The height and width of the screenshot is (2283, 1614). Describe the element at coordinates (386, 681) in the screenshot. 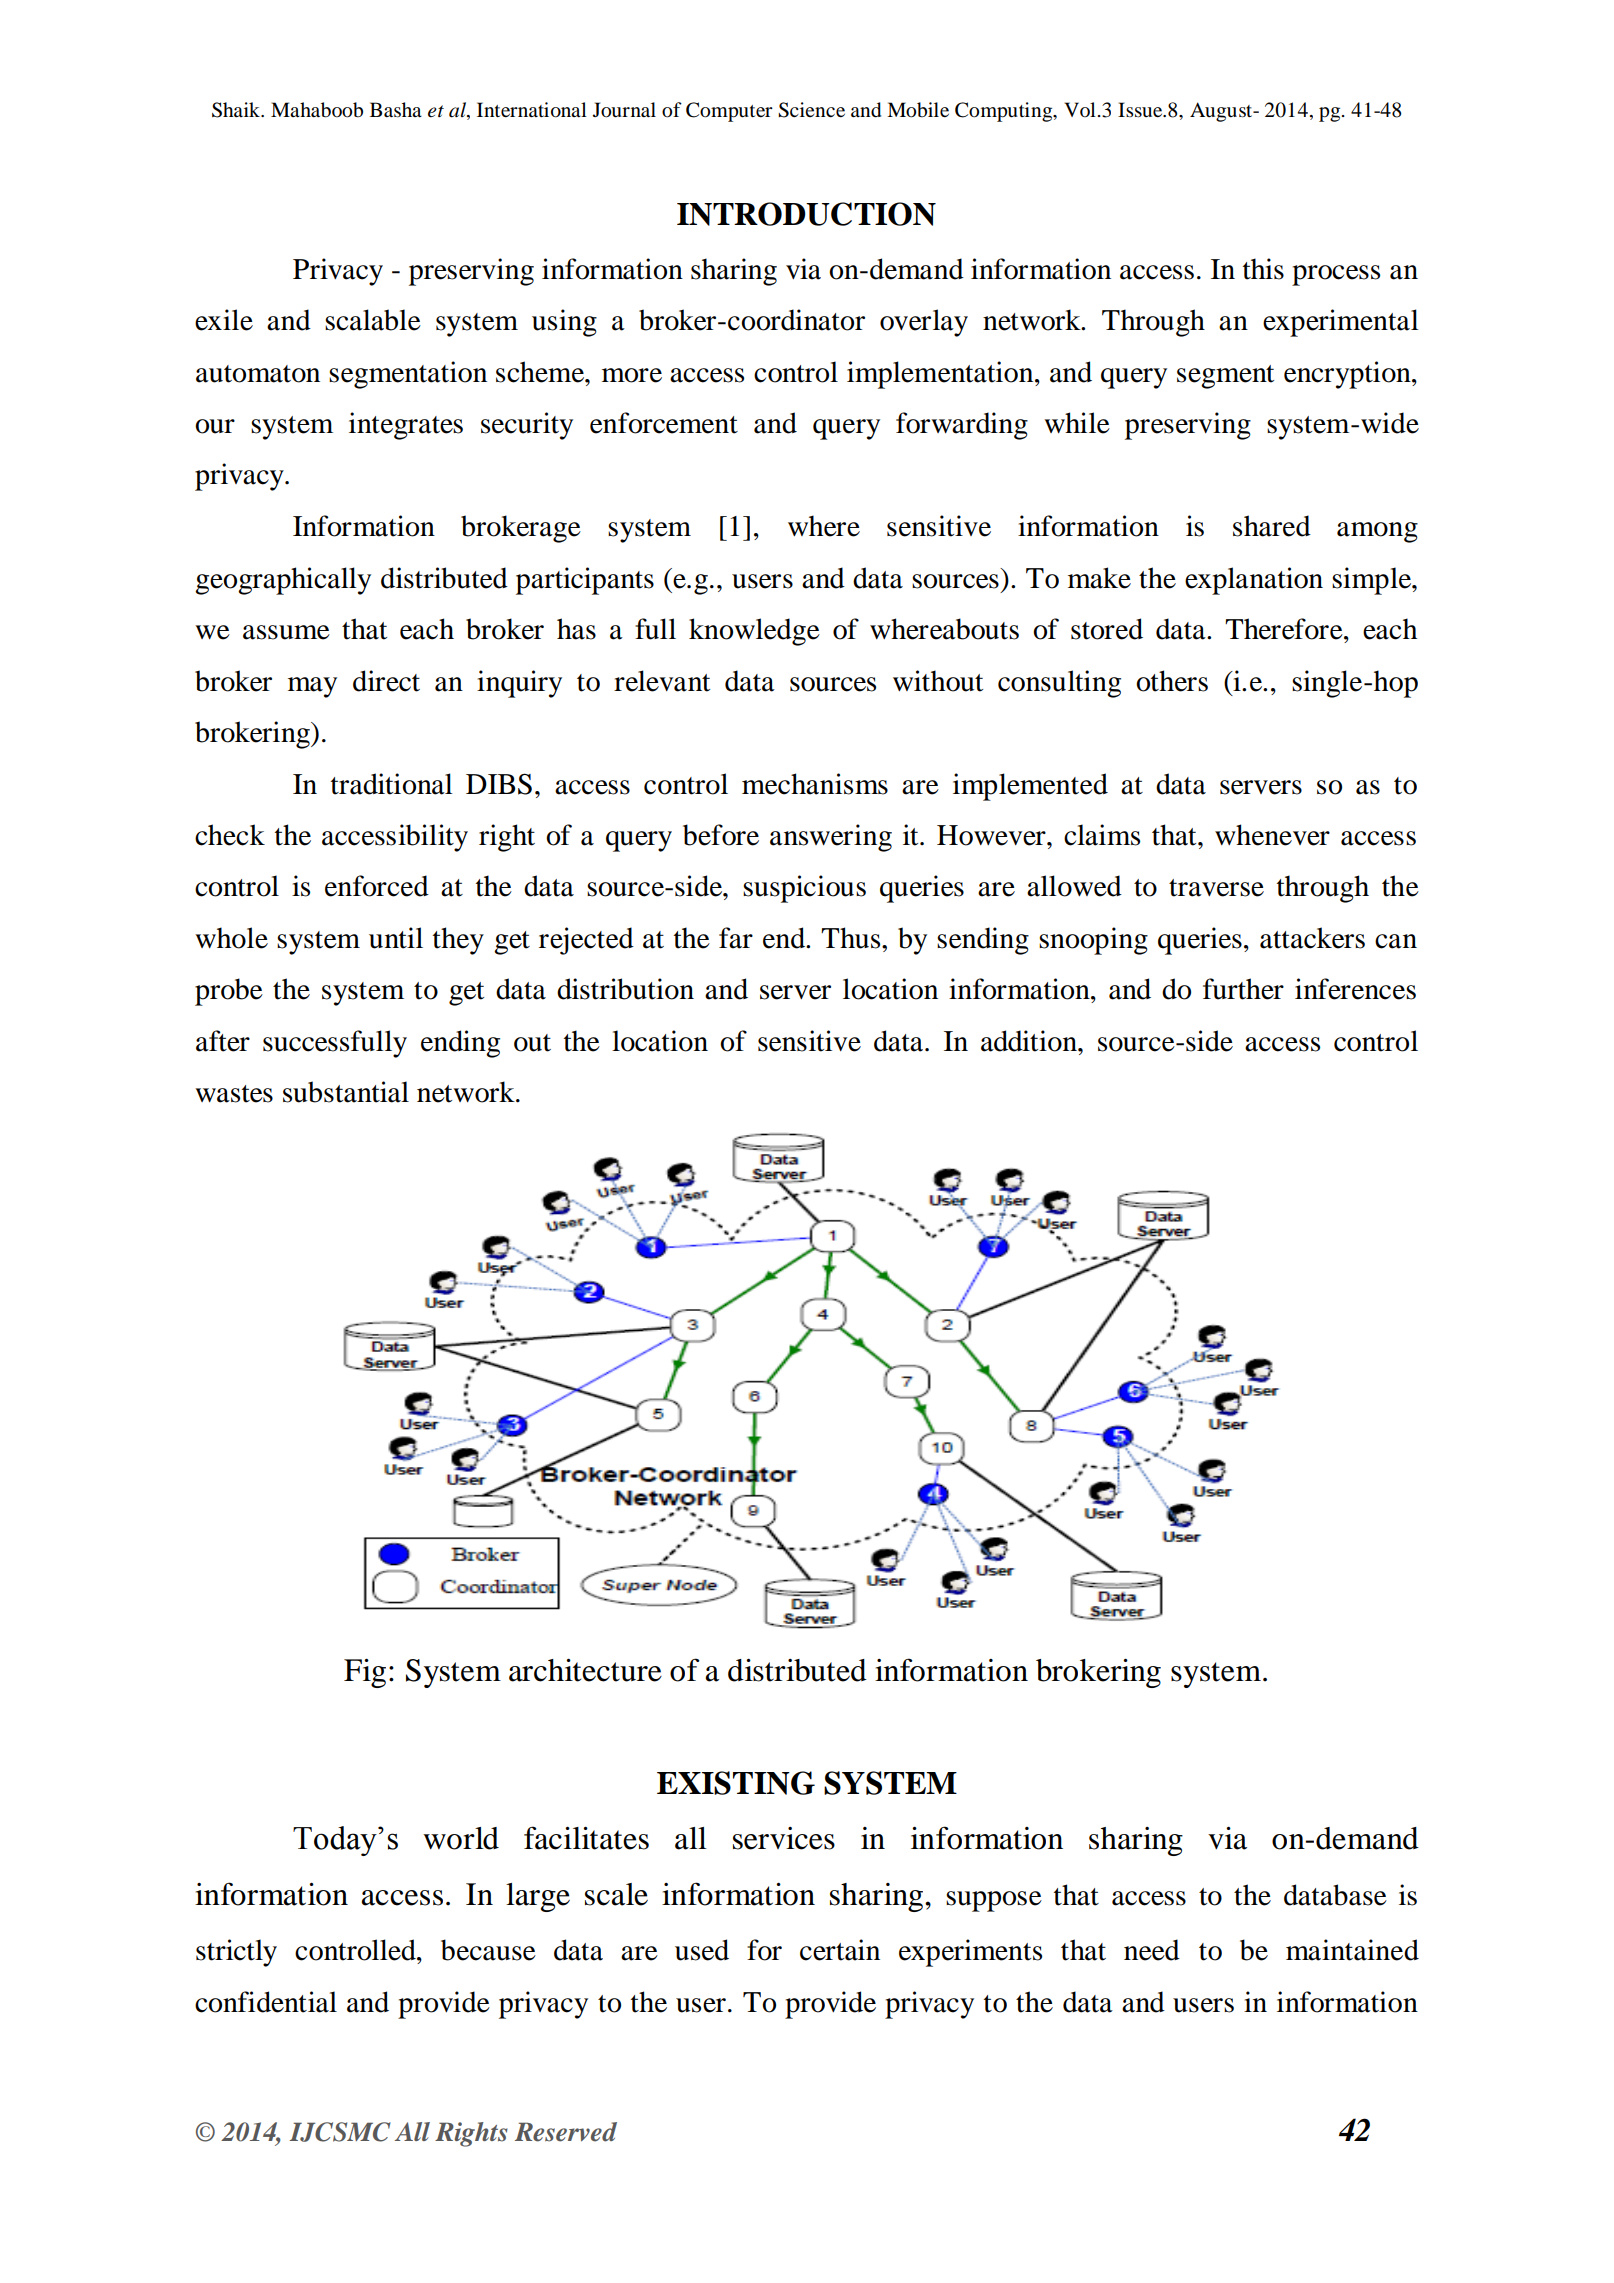

I see `direct` at that location.
